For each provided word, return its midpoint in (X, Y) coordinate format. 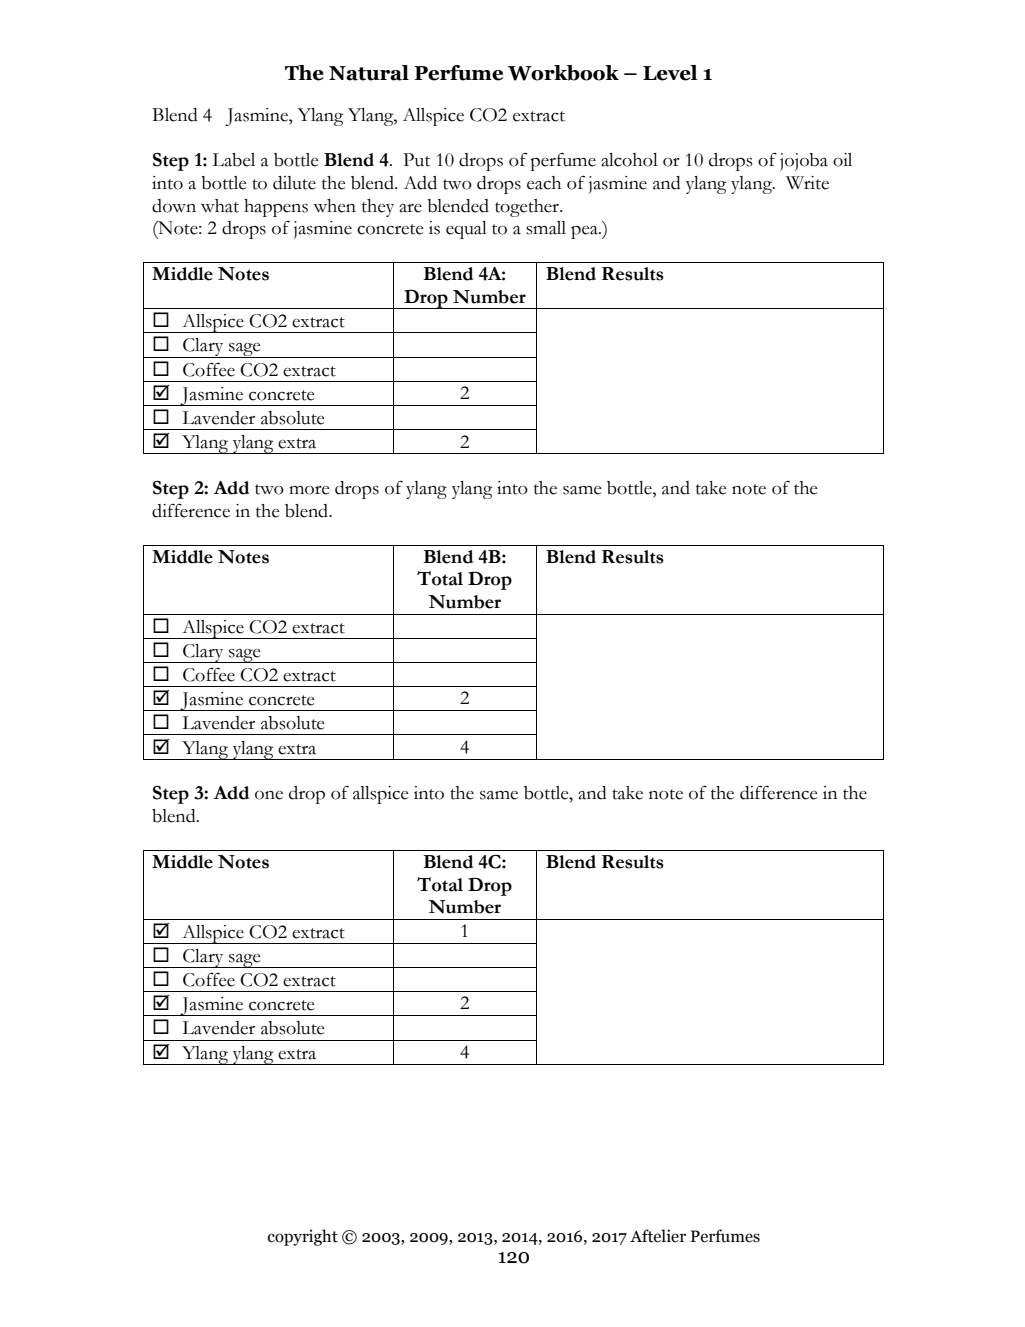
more (309, 490)
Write (807, 183)
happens (276, 208)
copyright (303, 1237)
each (544, 183)
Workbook (563, 73)
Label (233, 160)
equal (466, 230)
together (528, 208)
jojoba (804, 162)
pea (585, 232)
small (546, 228)
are (410, 208)
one (269, 795)
